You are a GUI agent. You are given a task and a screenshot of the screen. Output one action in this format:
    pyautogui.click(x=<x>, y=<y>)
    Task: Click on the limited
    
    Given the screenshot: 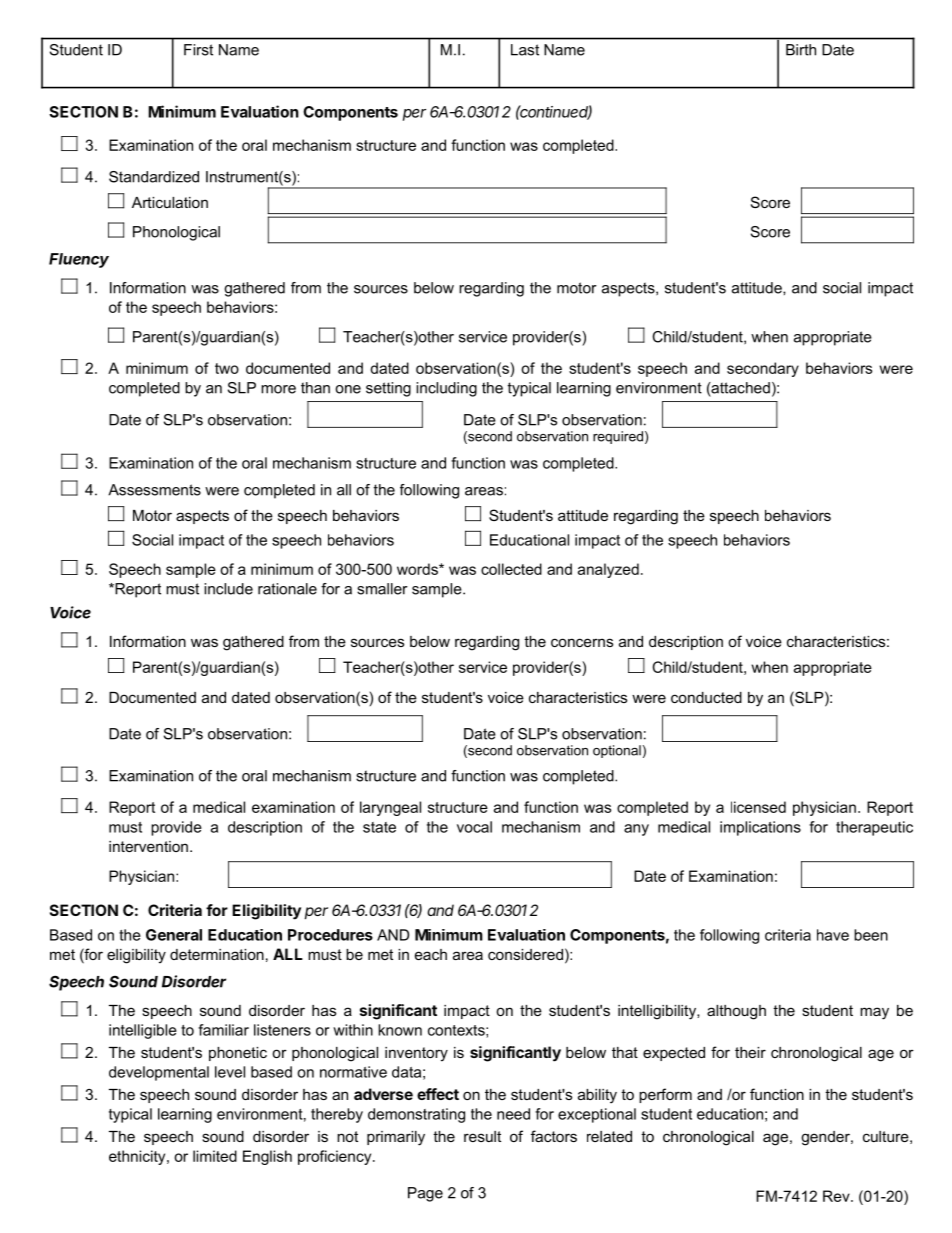 What is the action you would take?
    pyautogui.click(x=215, y=1156)
